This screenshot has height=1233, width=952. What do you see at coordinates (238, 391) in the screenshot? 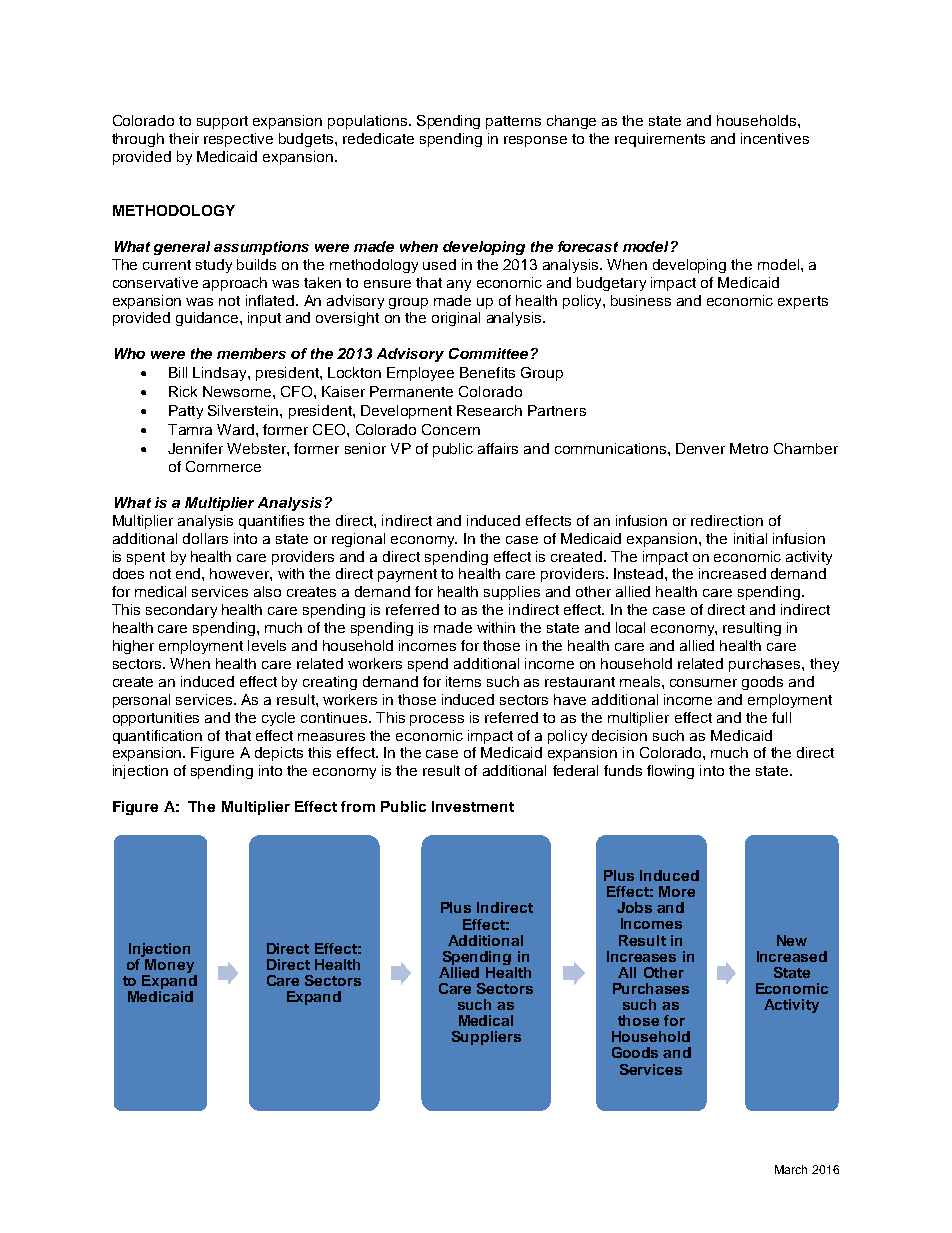
I see `Newsome` at bounding box center [238, 391].
